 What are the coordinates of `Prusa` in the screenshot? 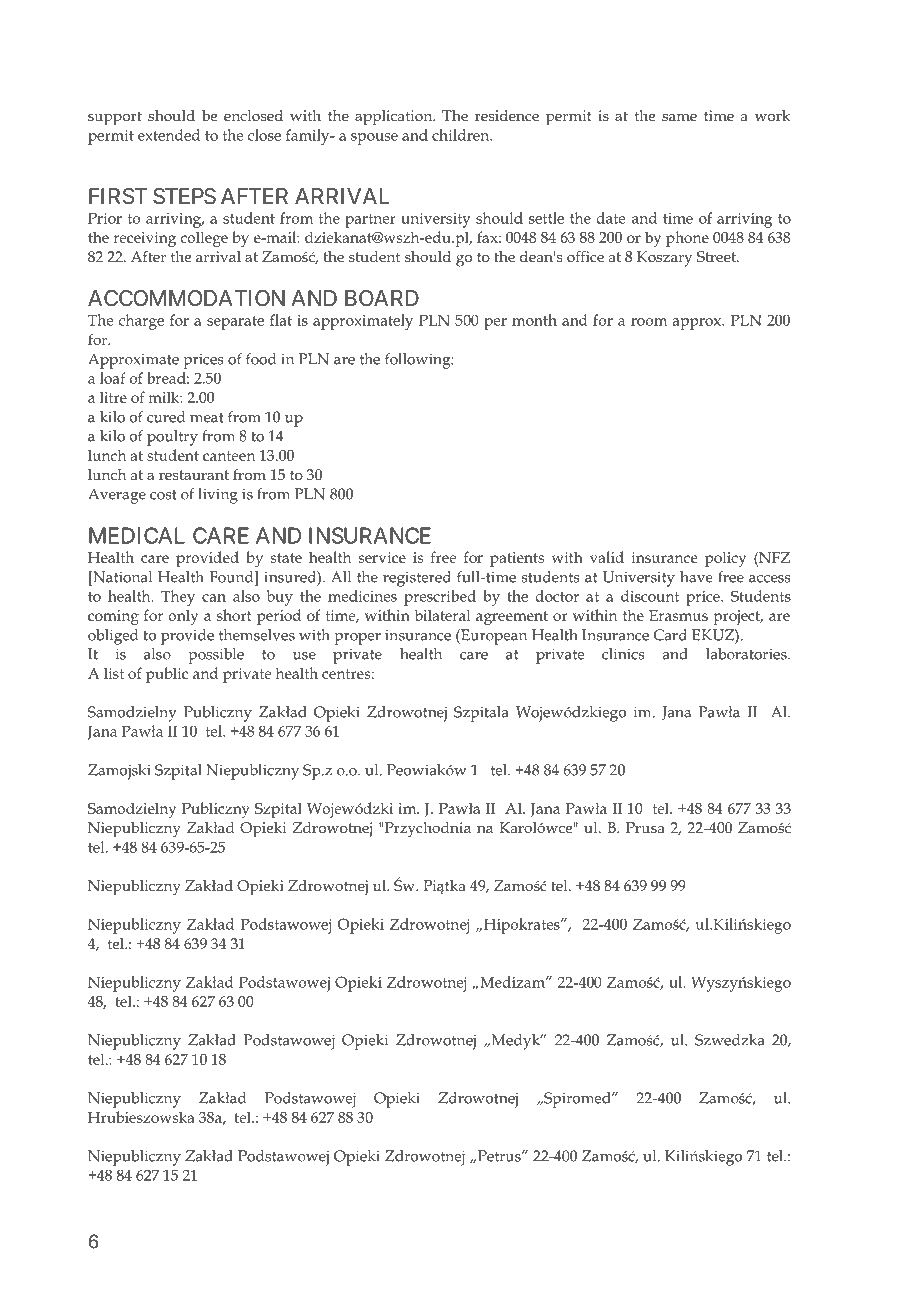 It's located at (645, 827).
